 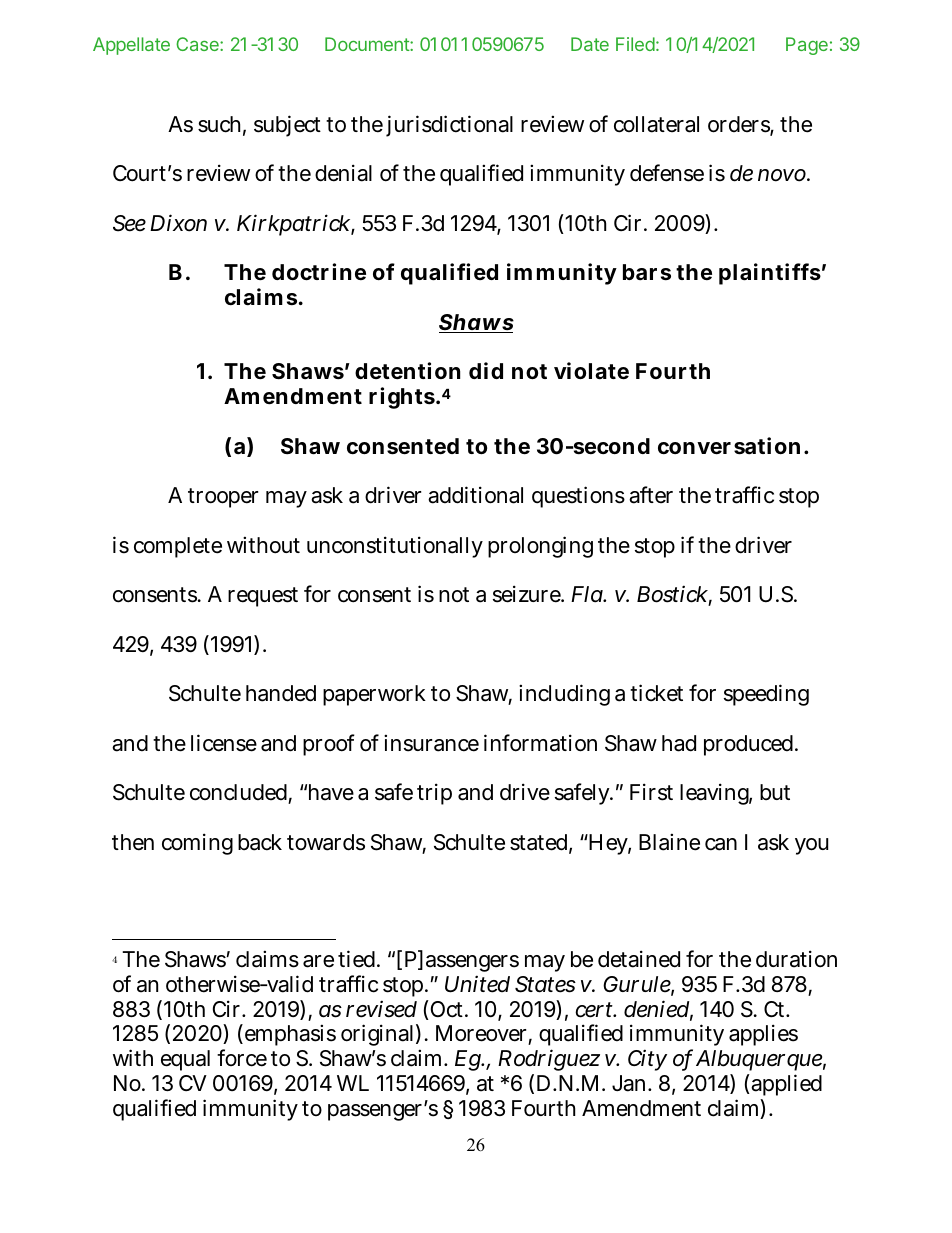 What do you see at coordinates (198, 44) in the page?
I see `Case` at bounding box center [198, 44].
